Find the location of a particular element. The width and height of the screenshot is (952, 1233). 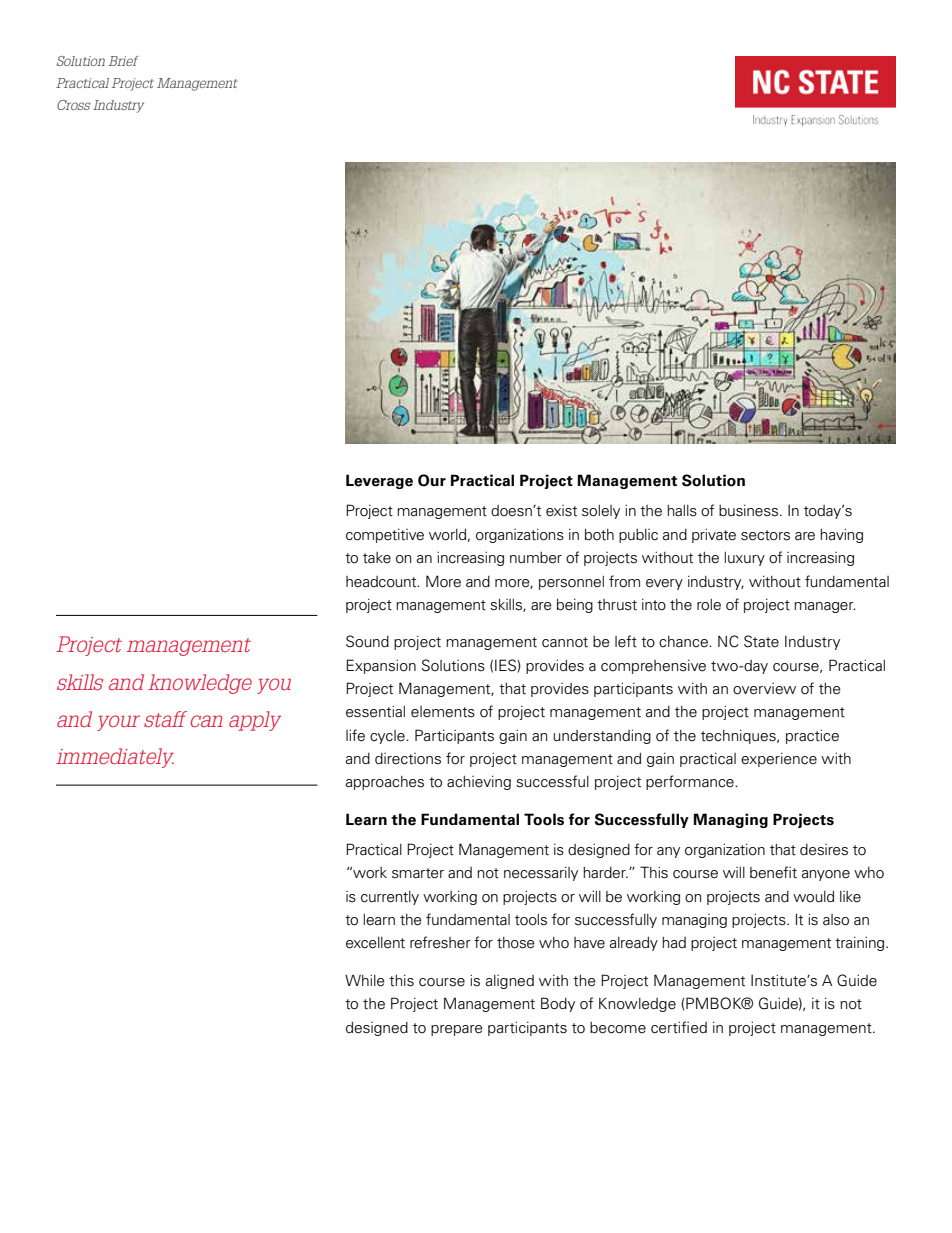

sectors is located at coordinates (765, 535).
